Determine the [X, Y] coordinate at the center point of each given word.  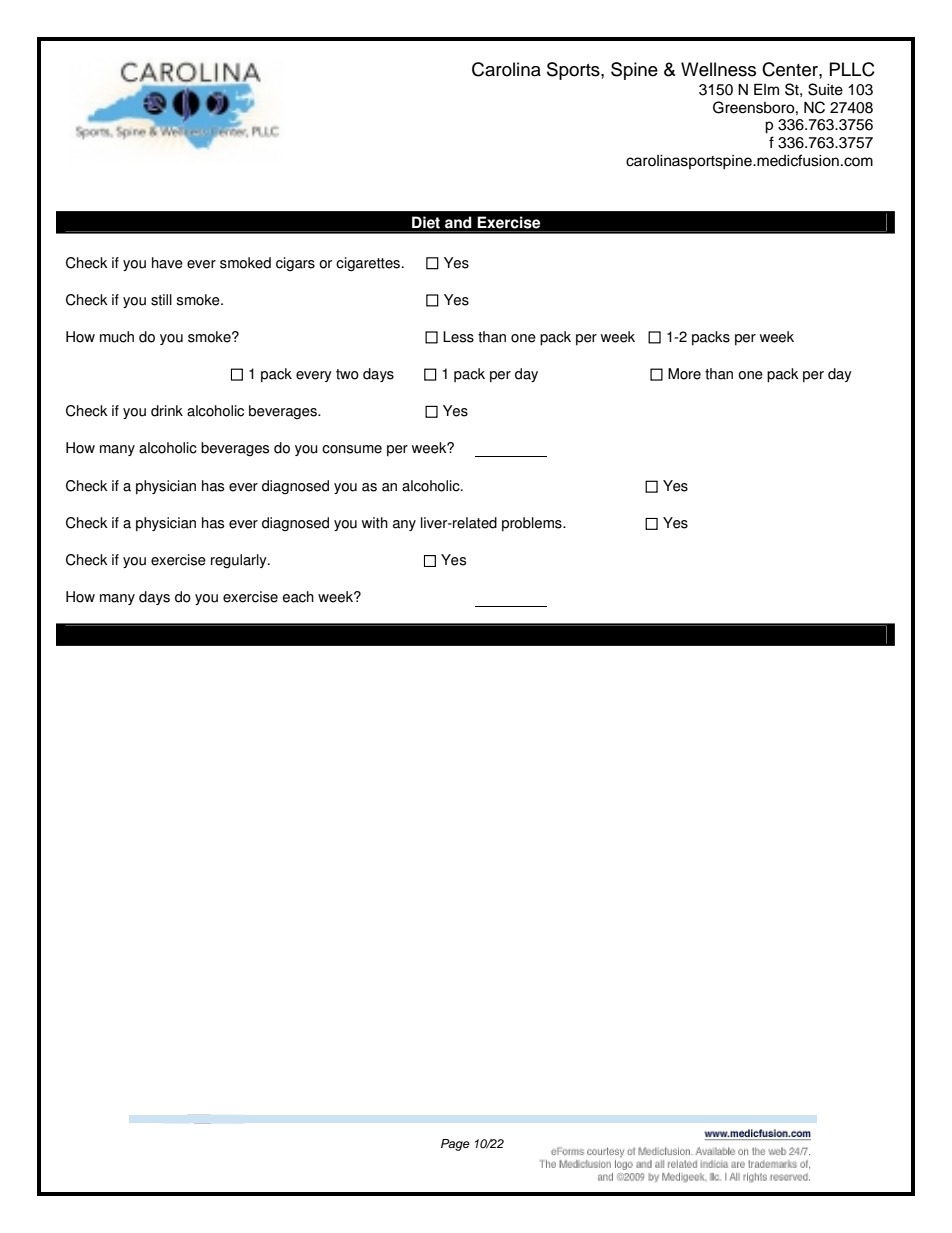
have [167, 263]
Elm [766, 89]
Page [455, 1145]
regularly [240, 561]
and [458, 222]
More [684, 374]
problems [533, 524]
